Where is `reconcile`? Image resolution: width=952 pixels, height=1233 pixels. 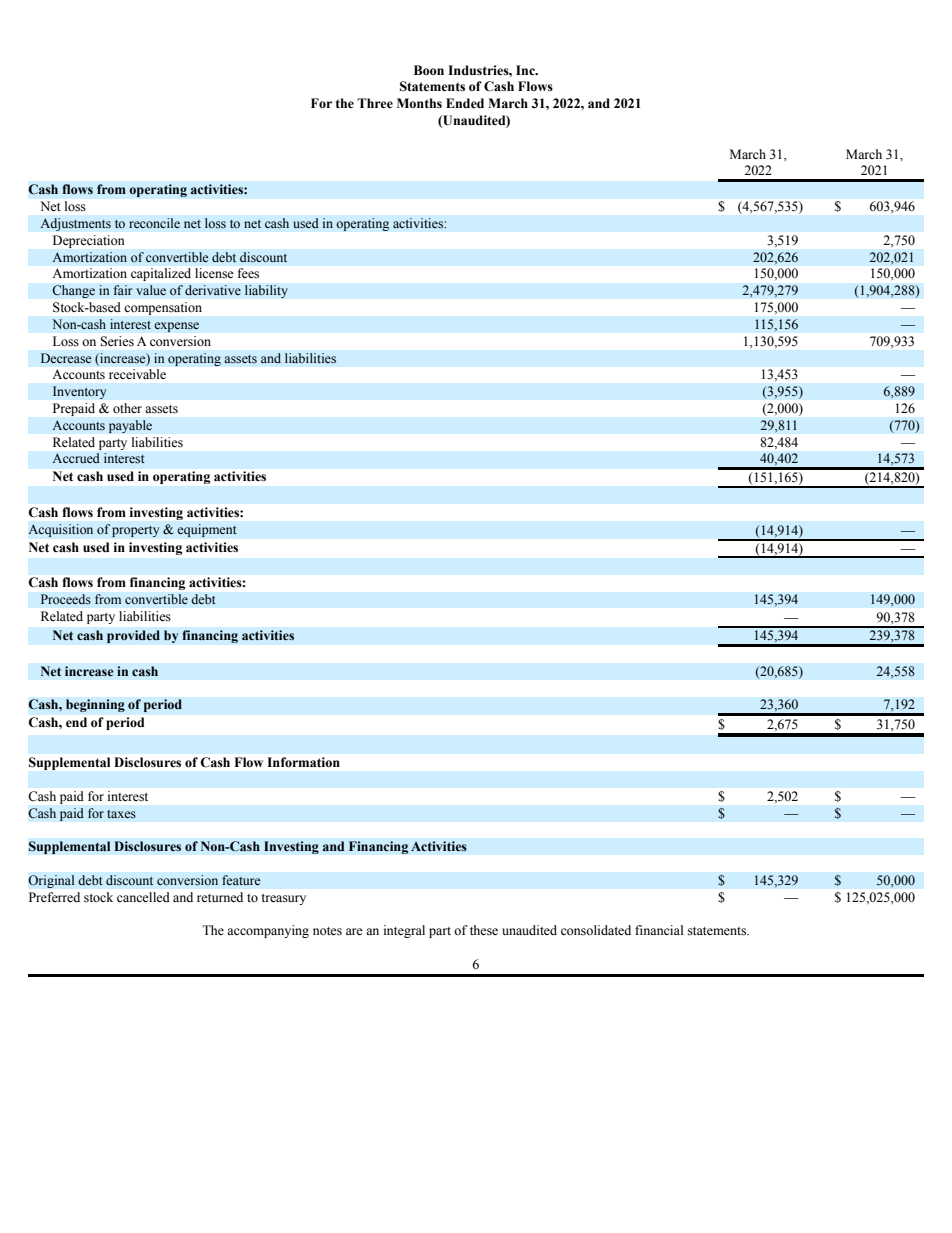
reconcile is located at coordinates (154, 223).
